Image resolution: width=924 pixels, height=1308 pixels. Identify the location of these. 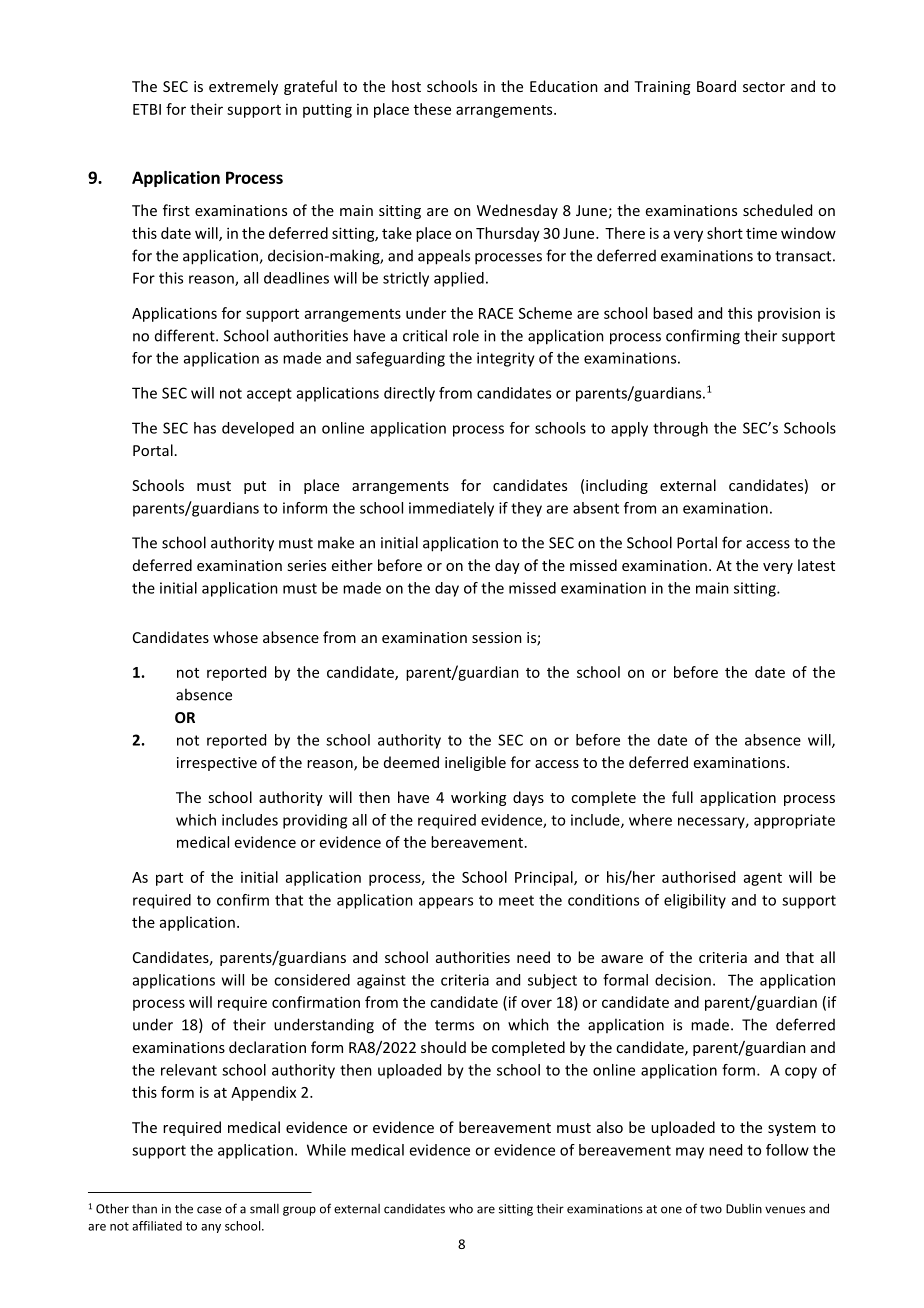
(432, 109).
